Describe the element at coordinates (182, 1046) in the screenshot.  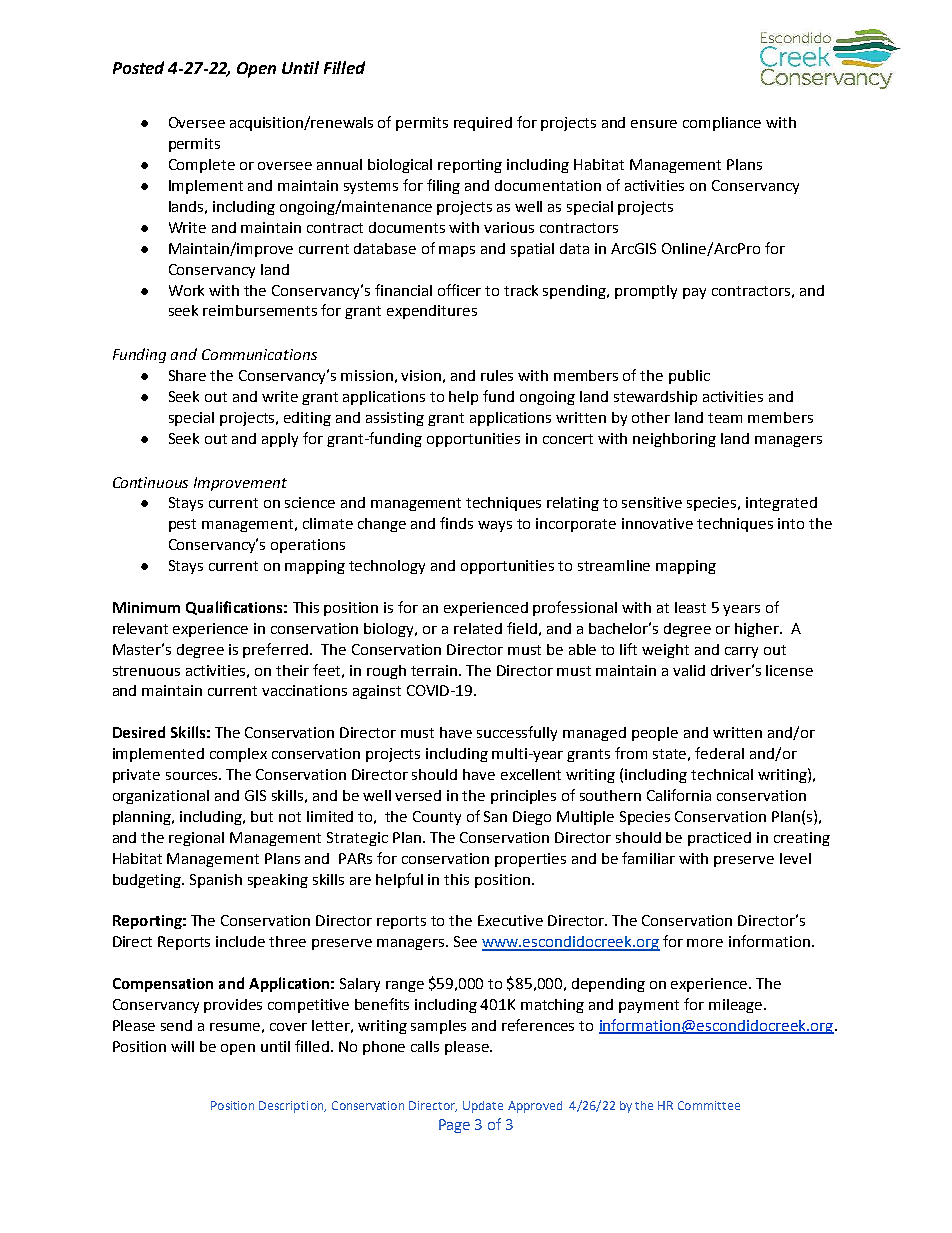
I see `will` at that location.
